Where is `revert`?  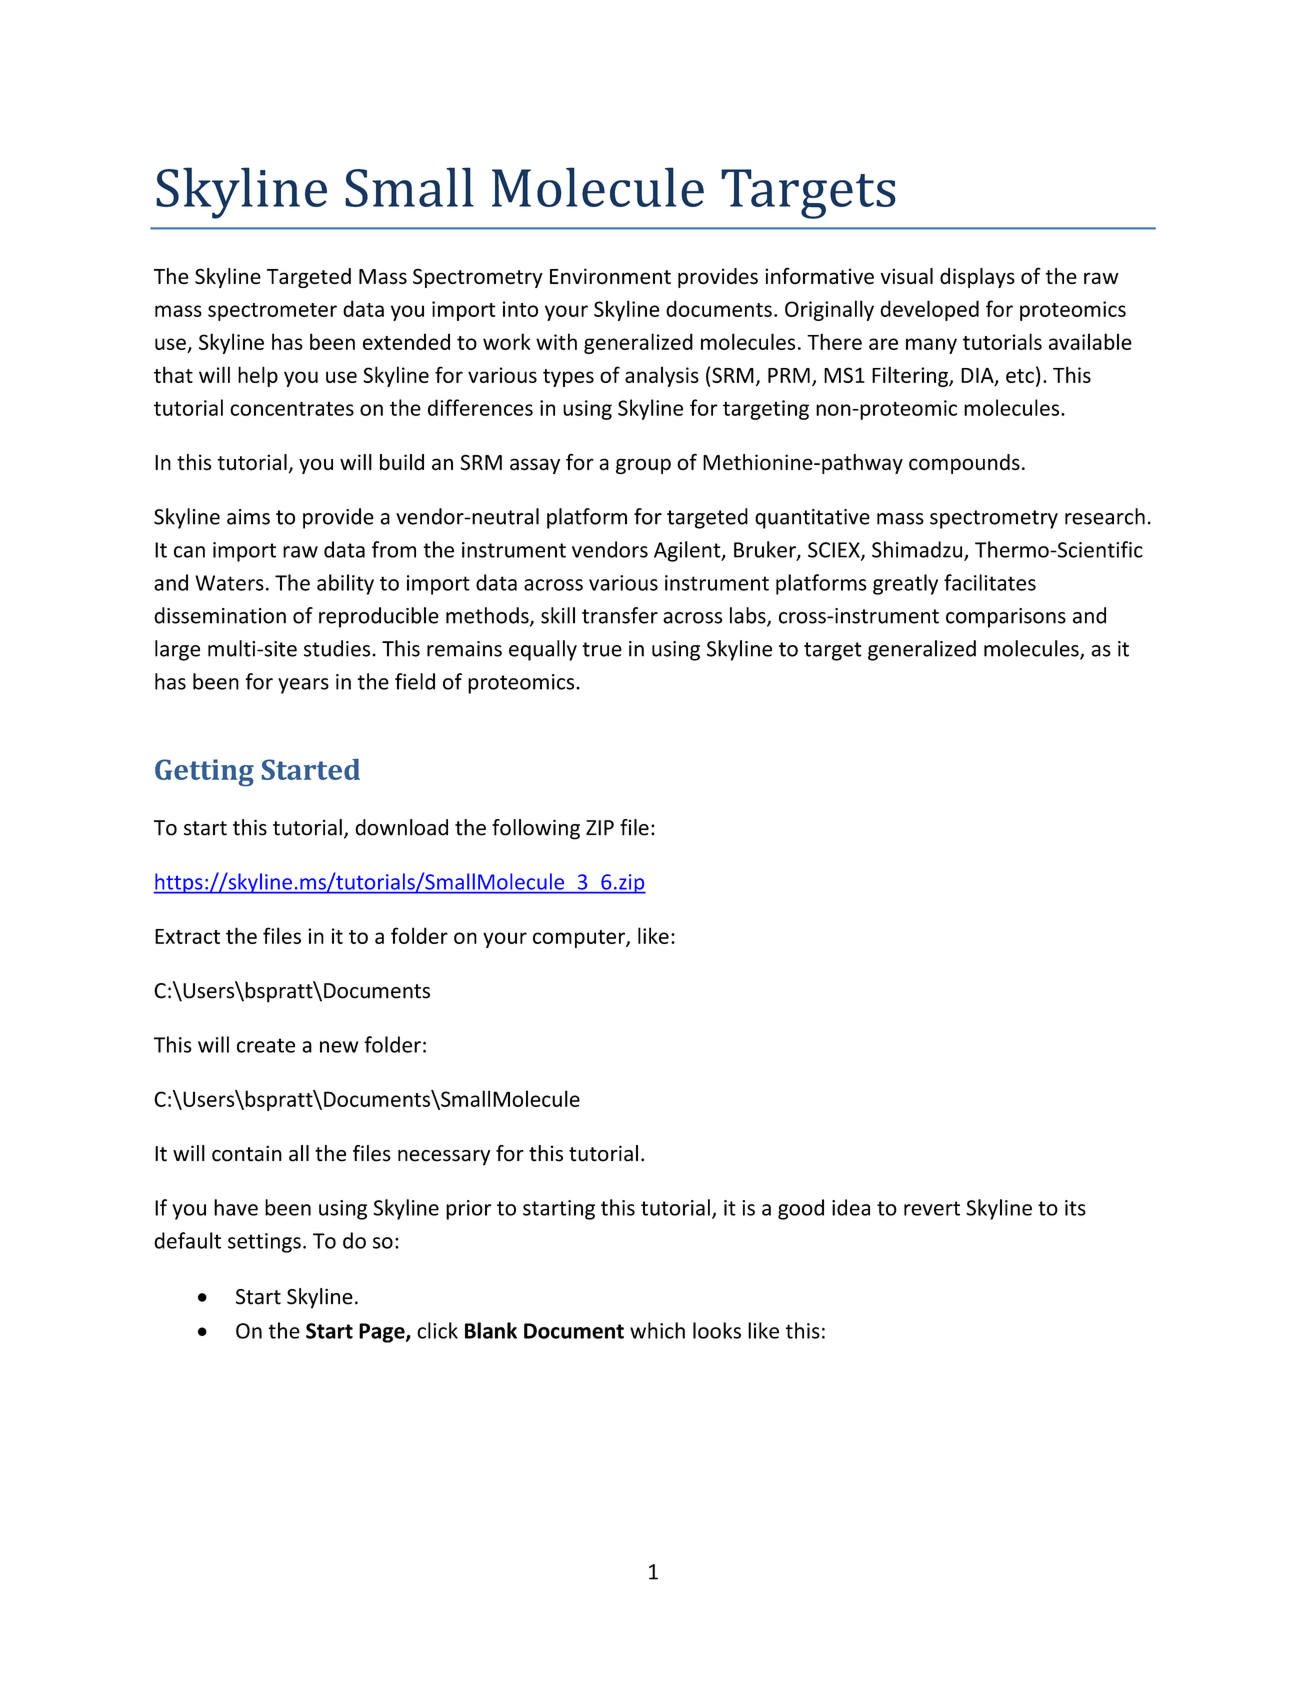
revert is located at coordinates (932, 1208).
